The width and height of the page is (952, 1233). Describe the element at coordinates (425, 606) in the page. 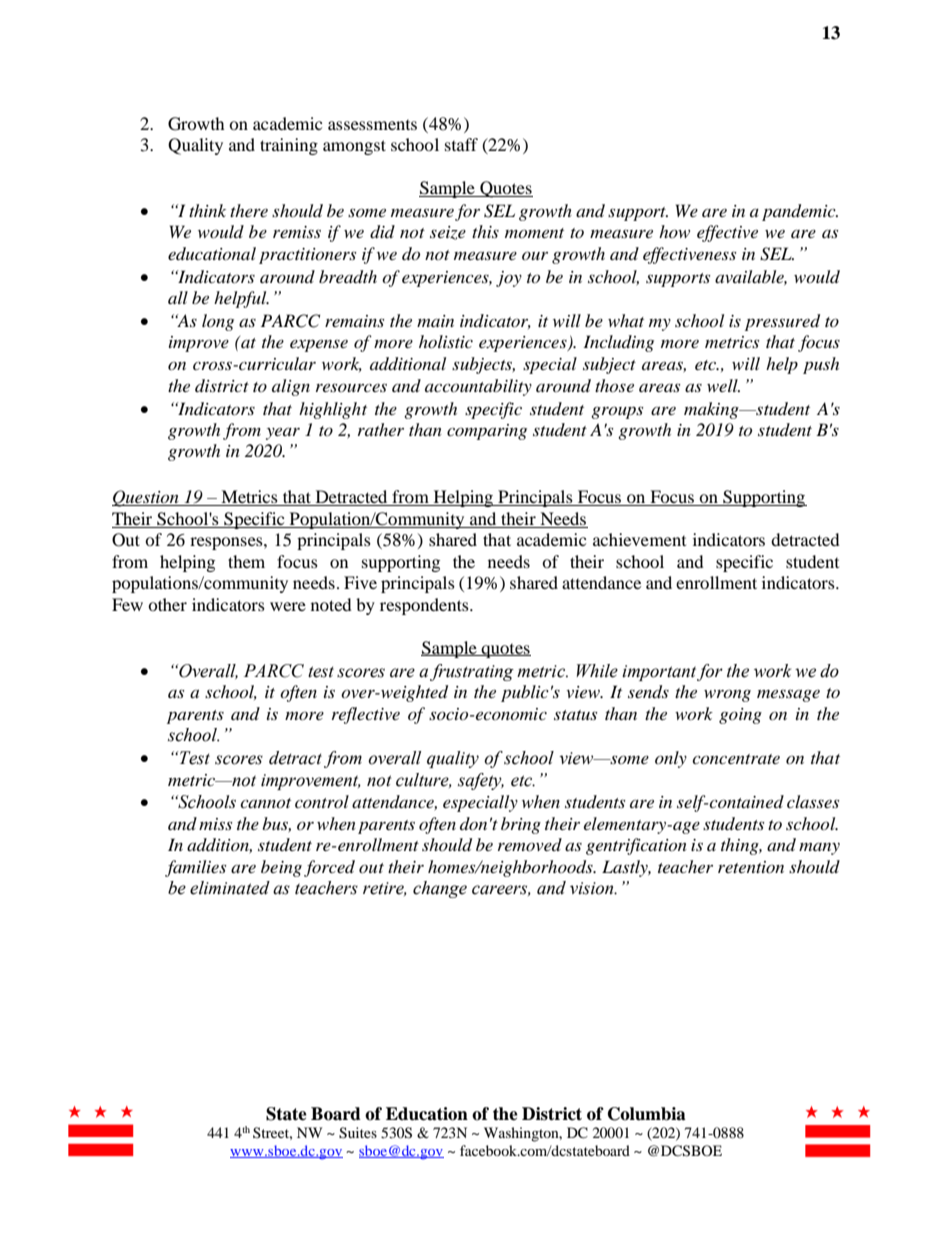

I see `respondents` at that location.
